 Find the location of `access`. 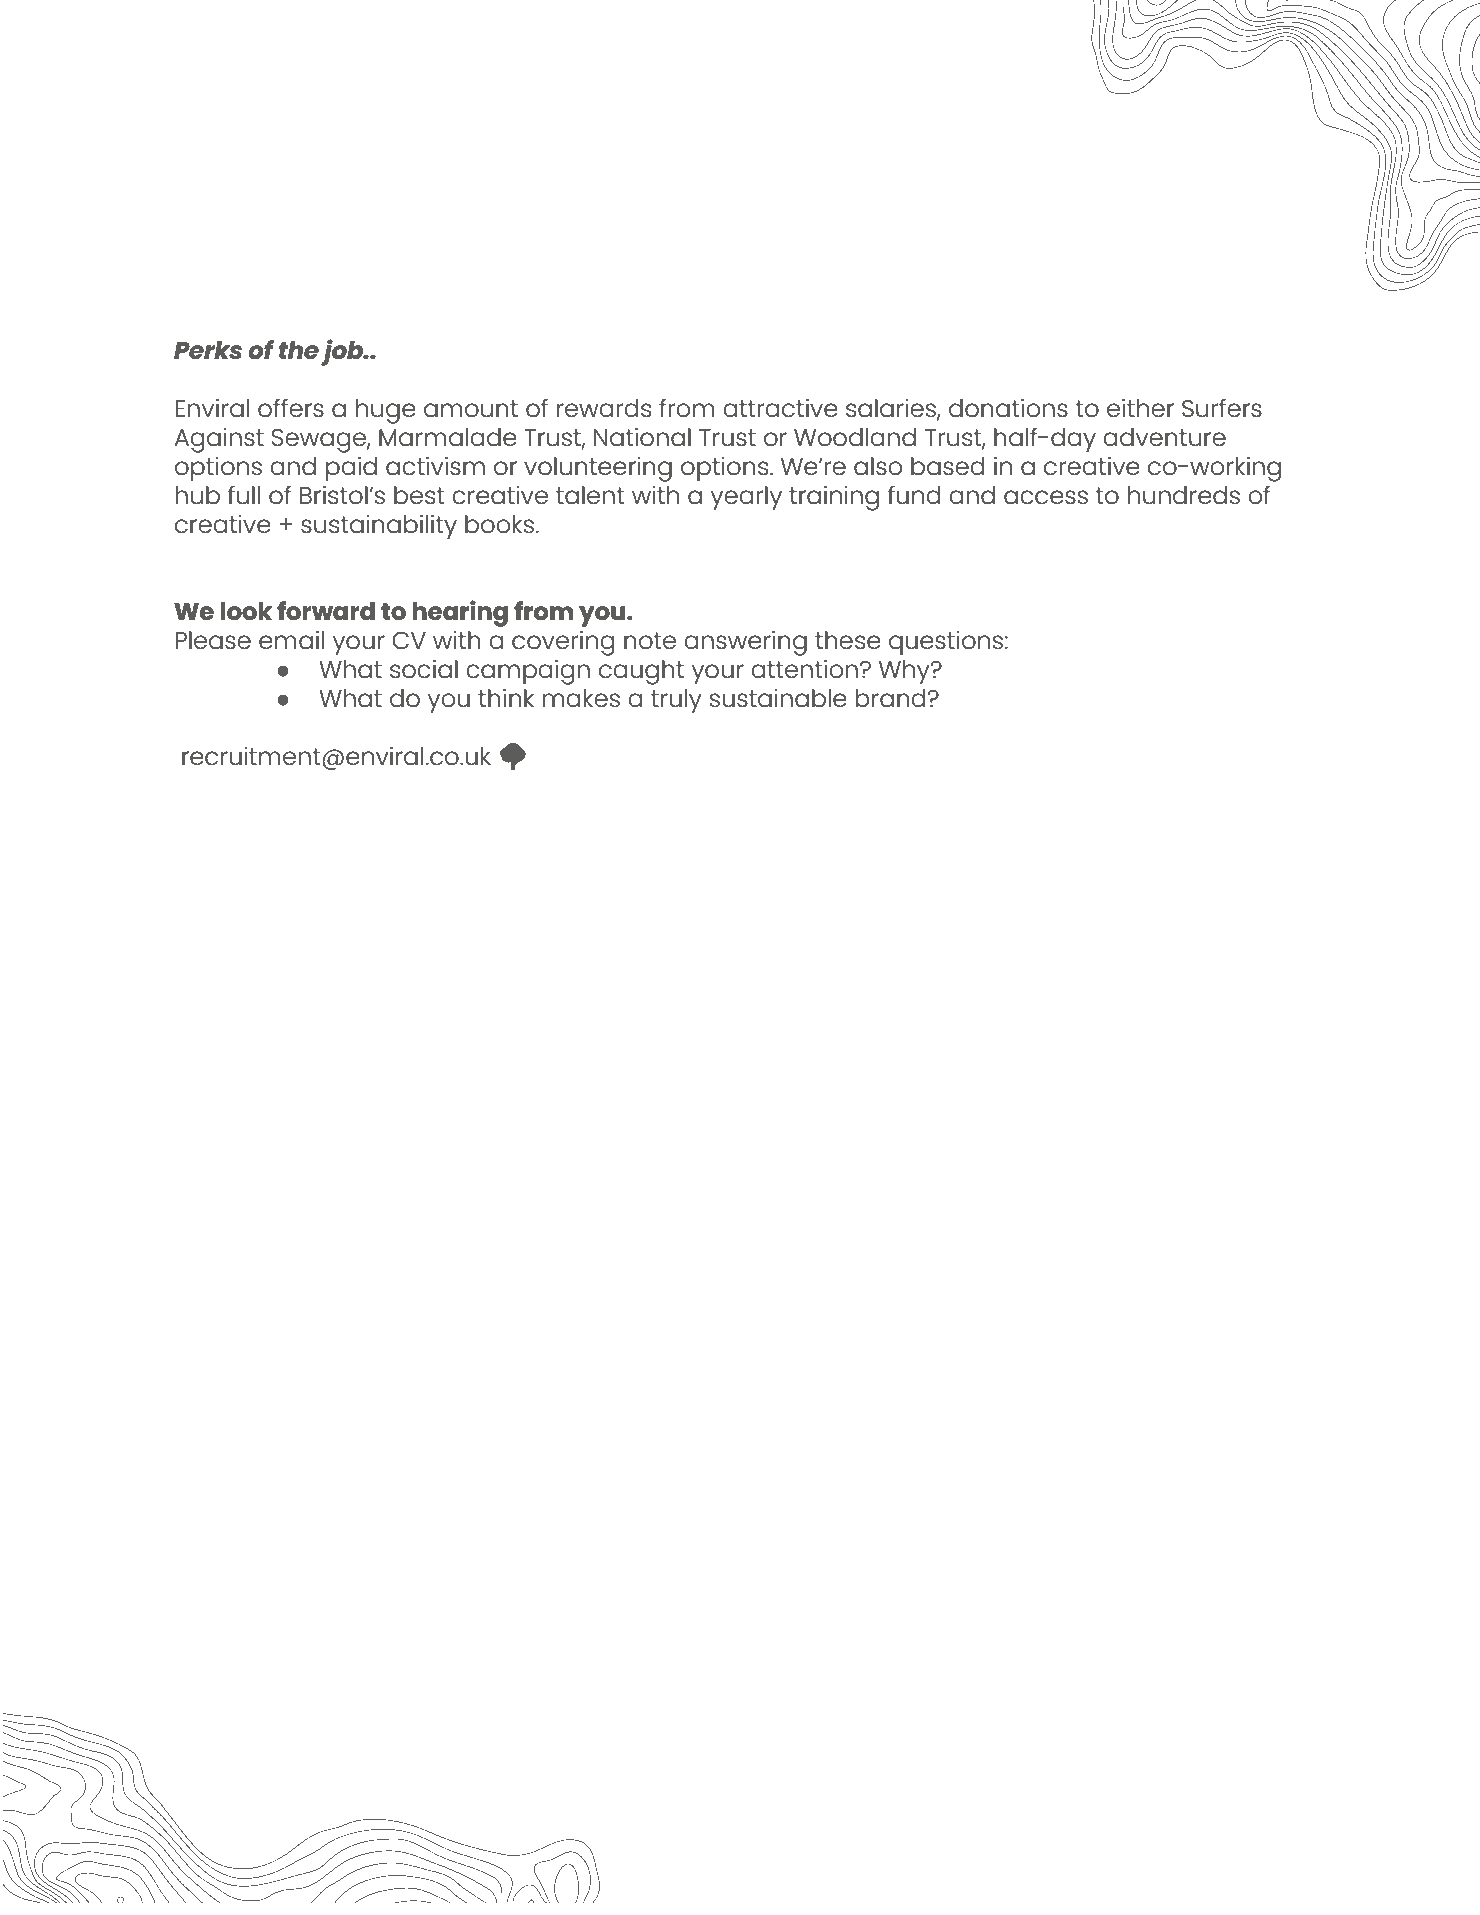

access is located at coordinates (1046, 497).
